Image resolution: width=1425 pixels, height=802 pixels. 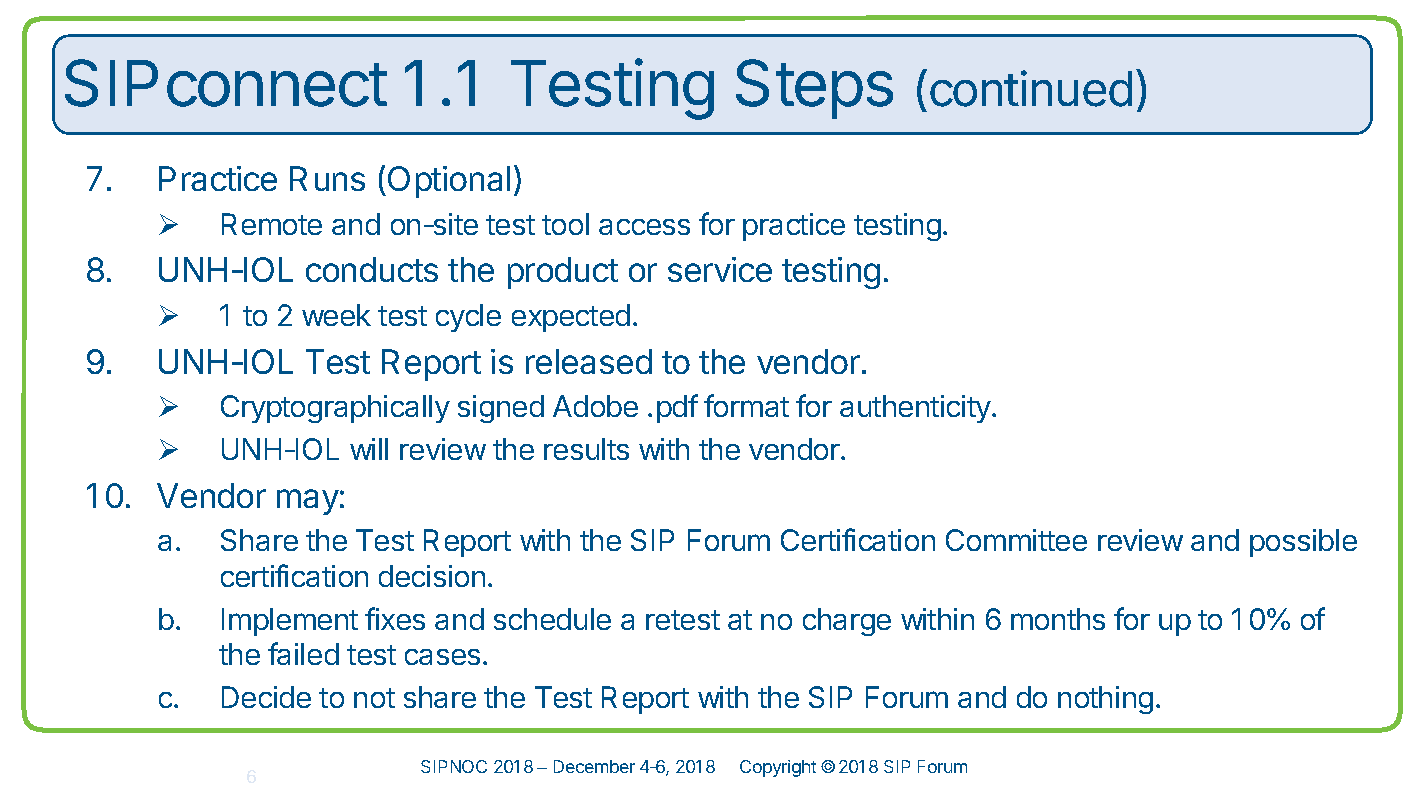 What do you see at coordinates (432, 576) in the image?
I see `decision` at bounding box center [432, 576].
